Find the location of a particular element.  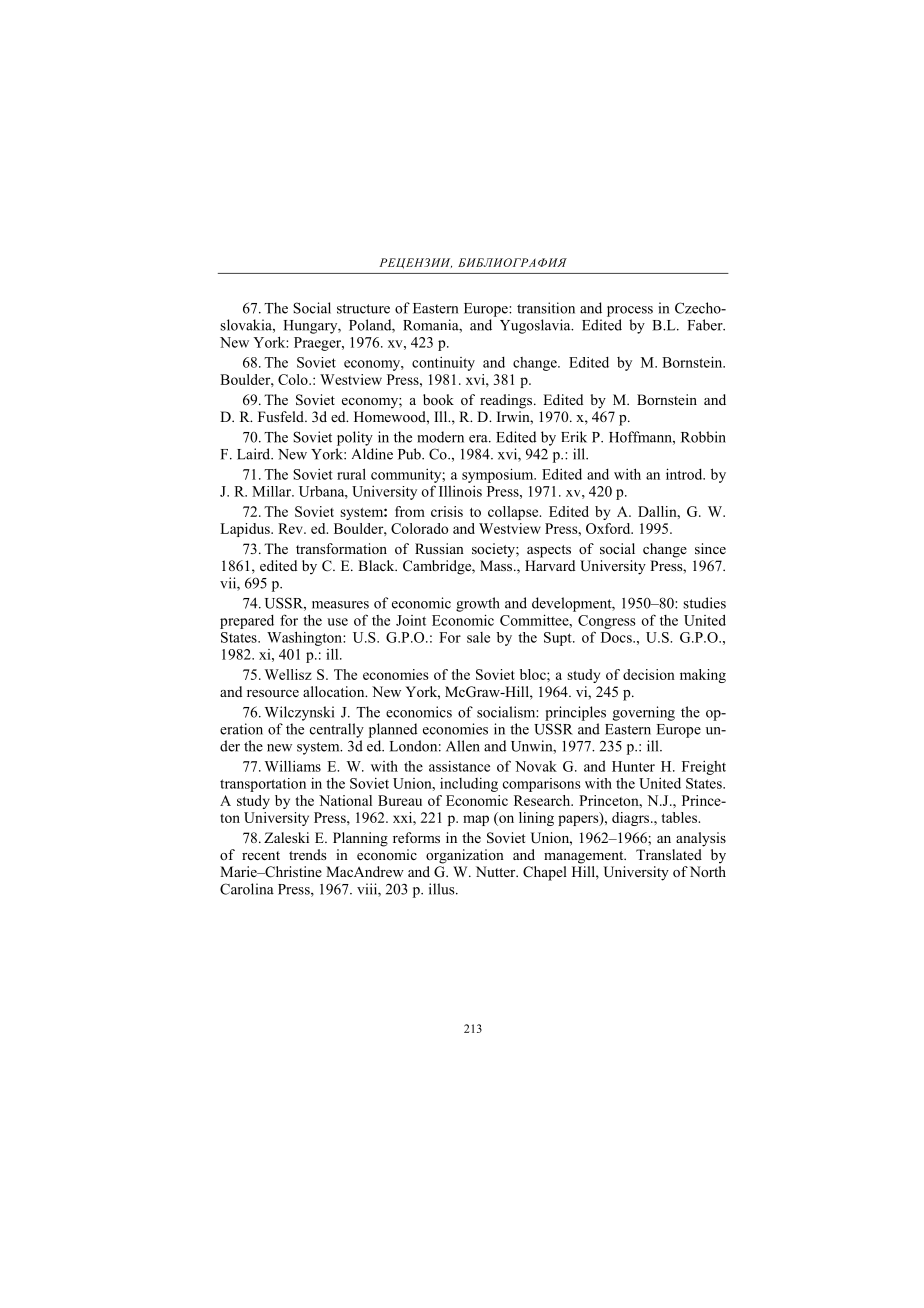

structure is located at coordinates (363, 309).
